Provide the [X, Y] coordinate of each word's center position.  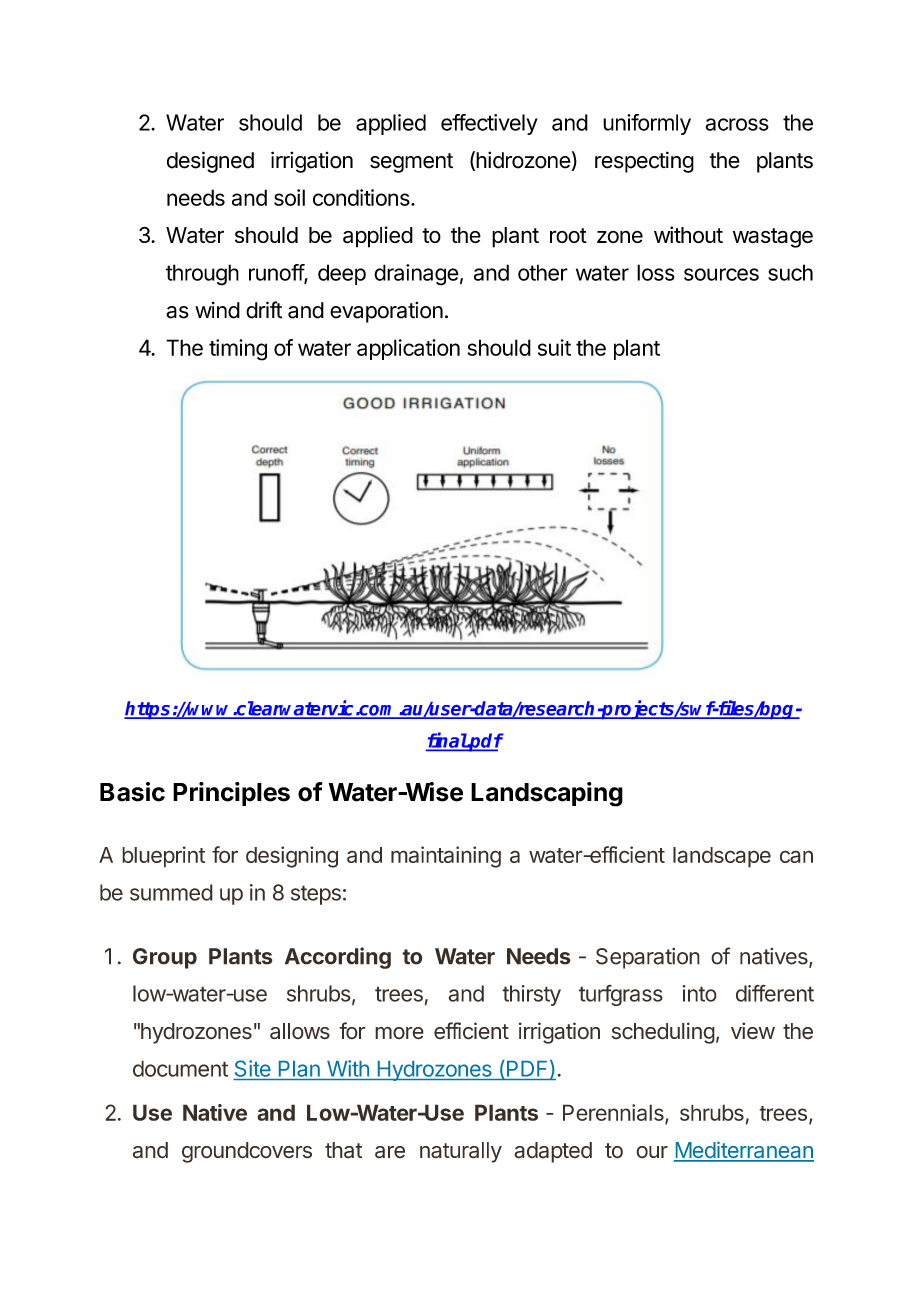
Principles [231, 794]
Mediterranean [744, 1151]
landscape [722, 857]
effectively [489, 124]
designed [210, 162]
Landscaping [547, 794]
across [737, 124]
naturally [461, 1152]
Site [253, 1068]
